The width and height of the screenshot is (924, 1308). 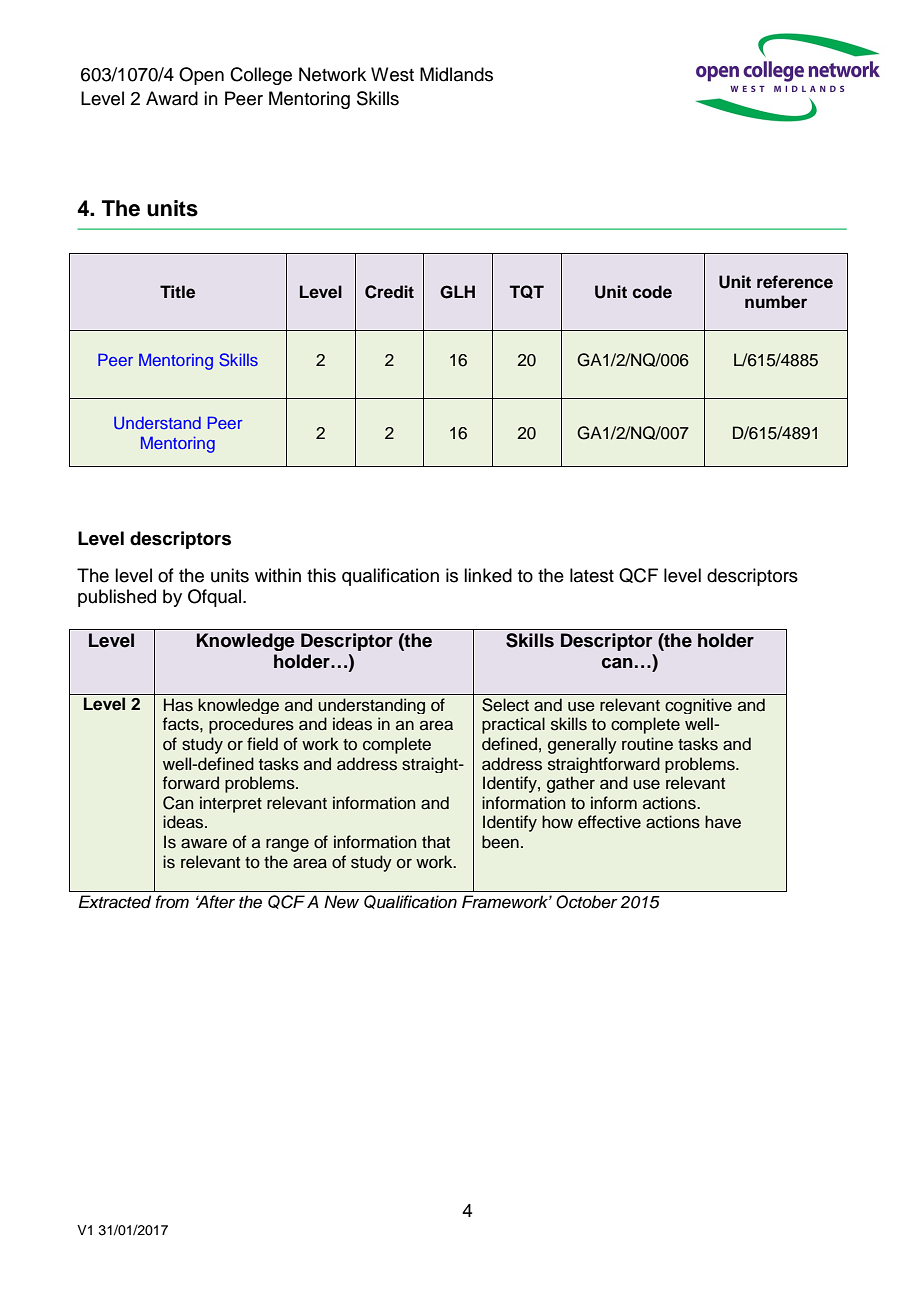 What do you see at coordinates (592, 575) in the screenshot?
I see `latest` at bounding box center [592, 575].
